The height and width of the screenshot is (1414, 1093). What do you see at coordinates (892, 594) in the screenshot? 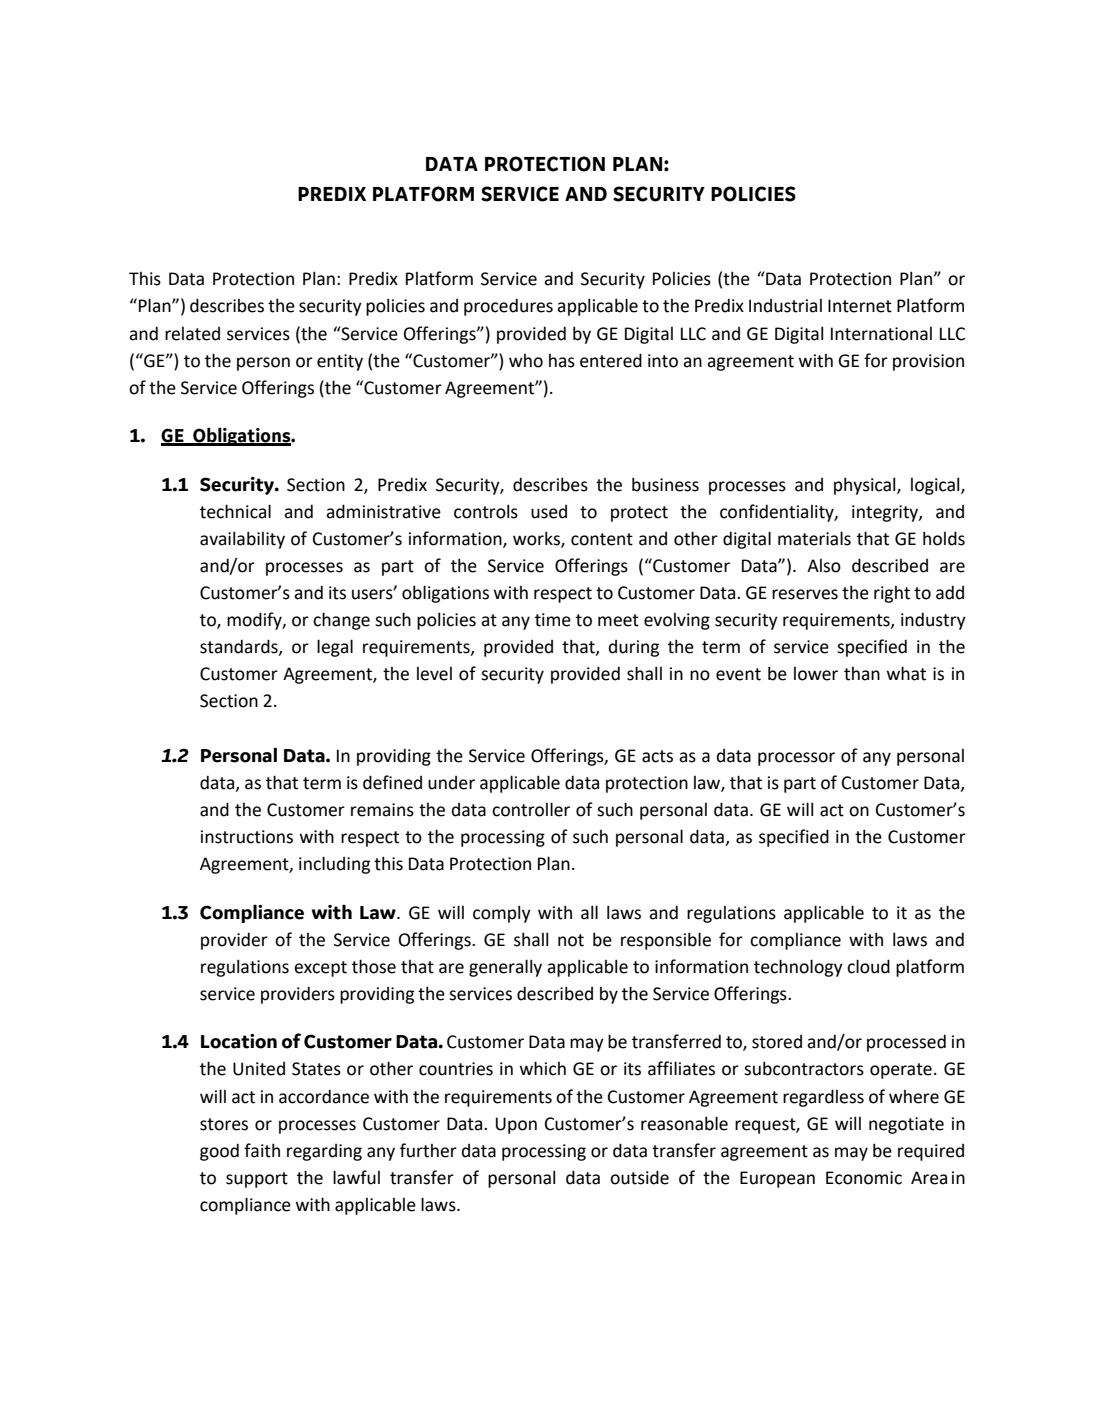
I see `right` at bounding box center [892, 594].
